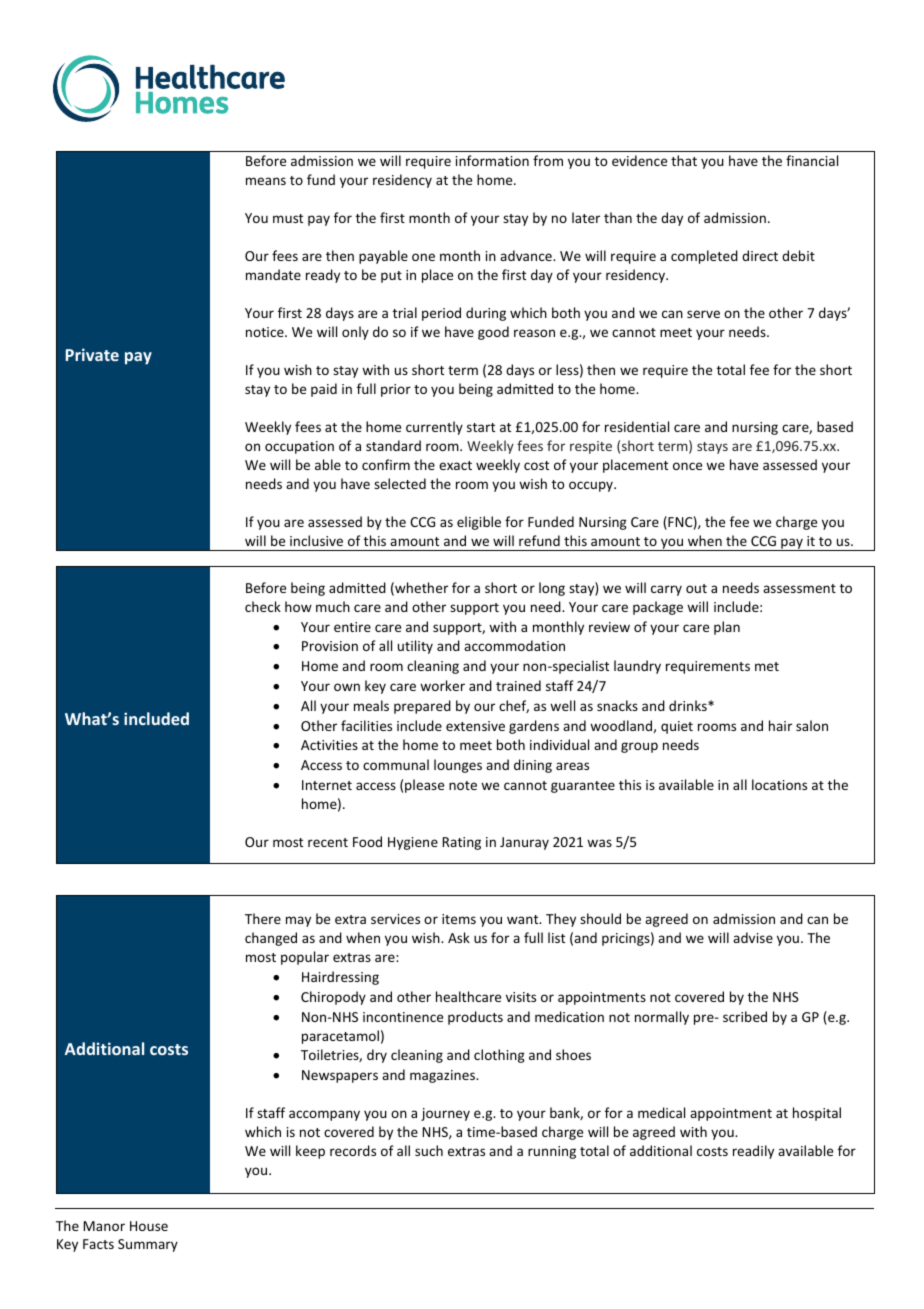  What do you see at coordinates (266, 181) in the screenshot?
I see `means` at bounding box center [266, 181].
